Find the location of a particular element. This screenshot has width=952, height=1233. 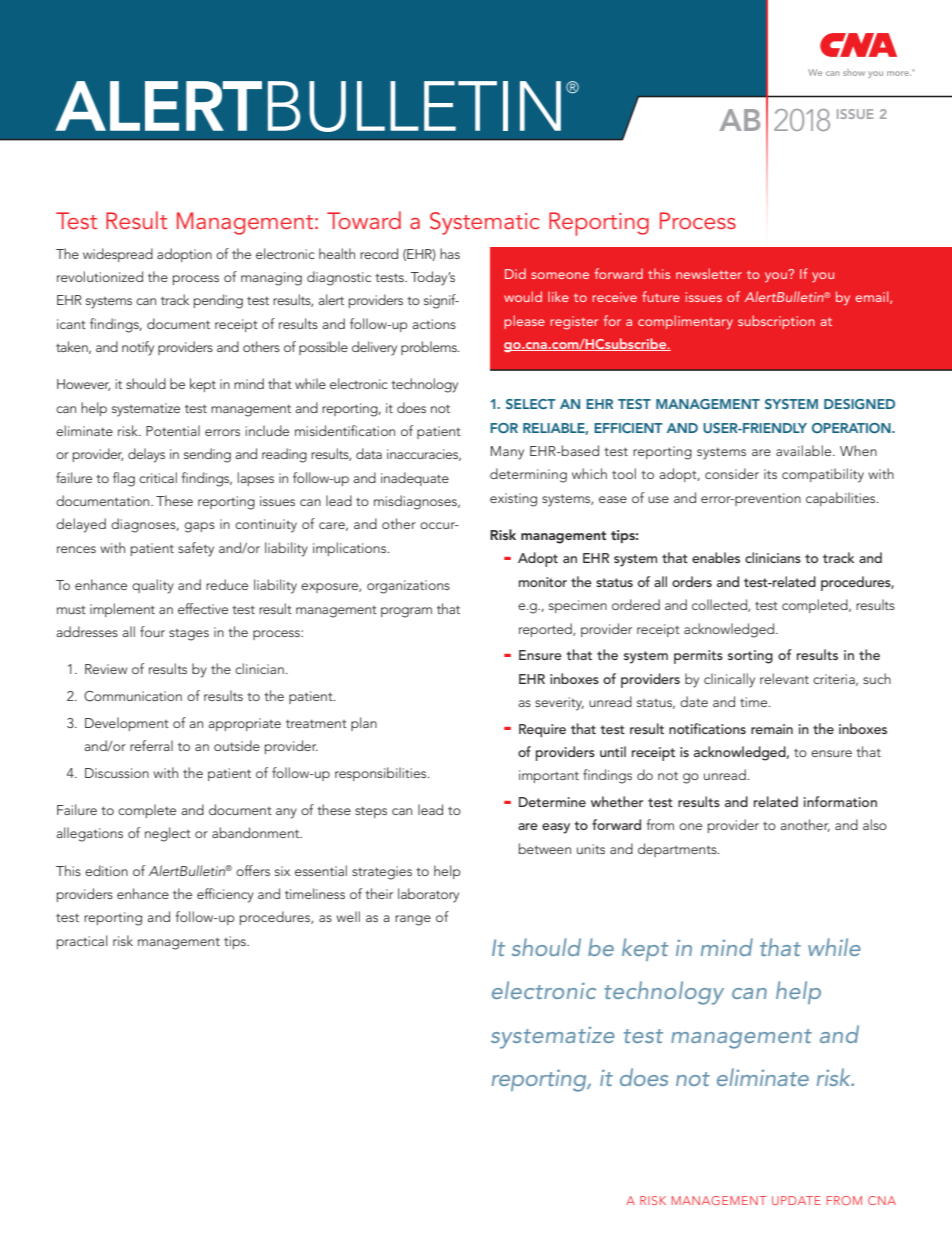

organizations is located at coordinates (408, 587).
